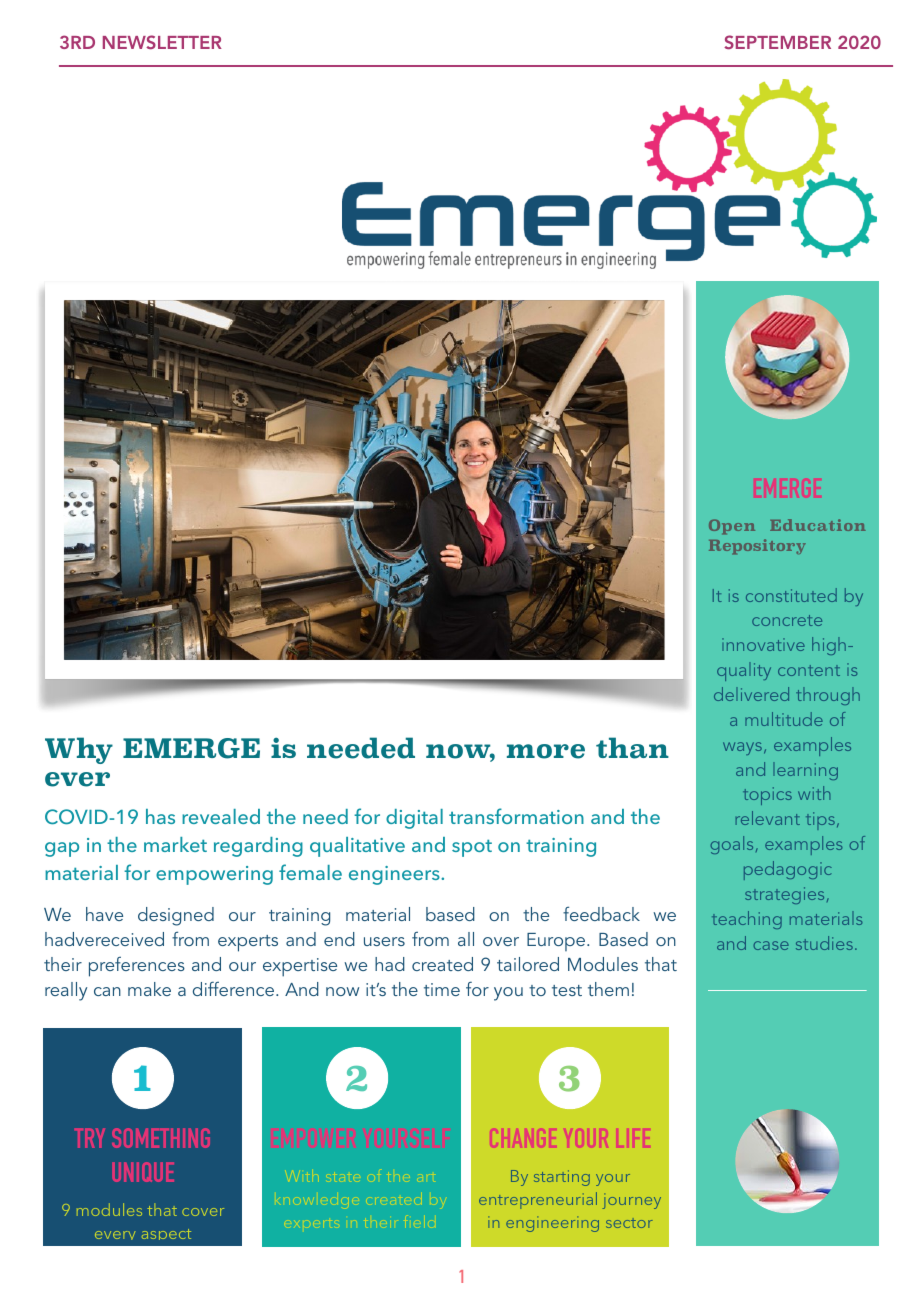 The height and width of the screenshot is (1308, 924). What do you see at coordinates (538, 1200) in the screenshot?
I see `entrepreneurial` at bounding box center [538, 1200].
